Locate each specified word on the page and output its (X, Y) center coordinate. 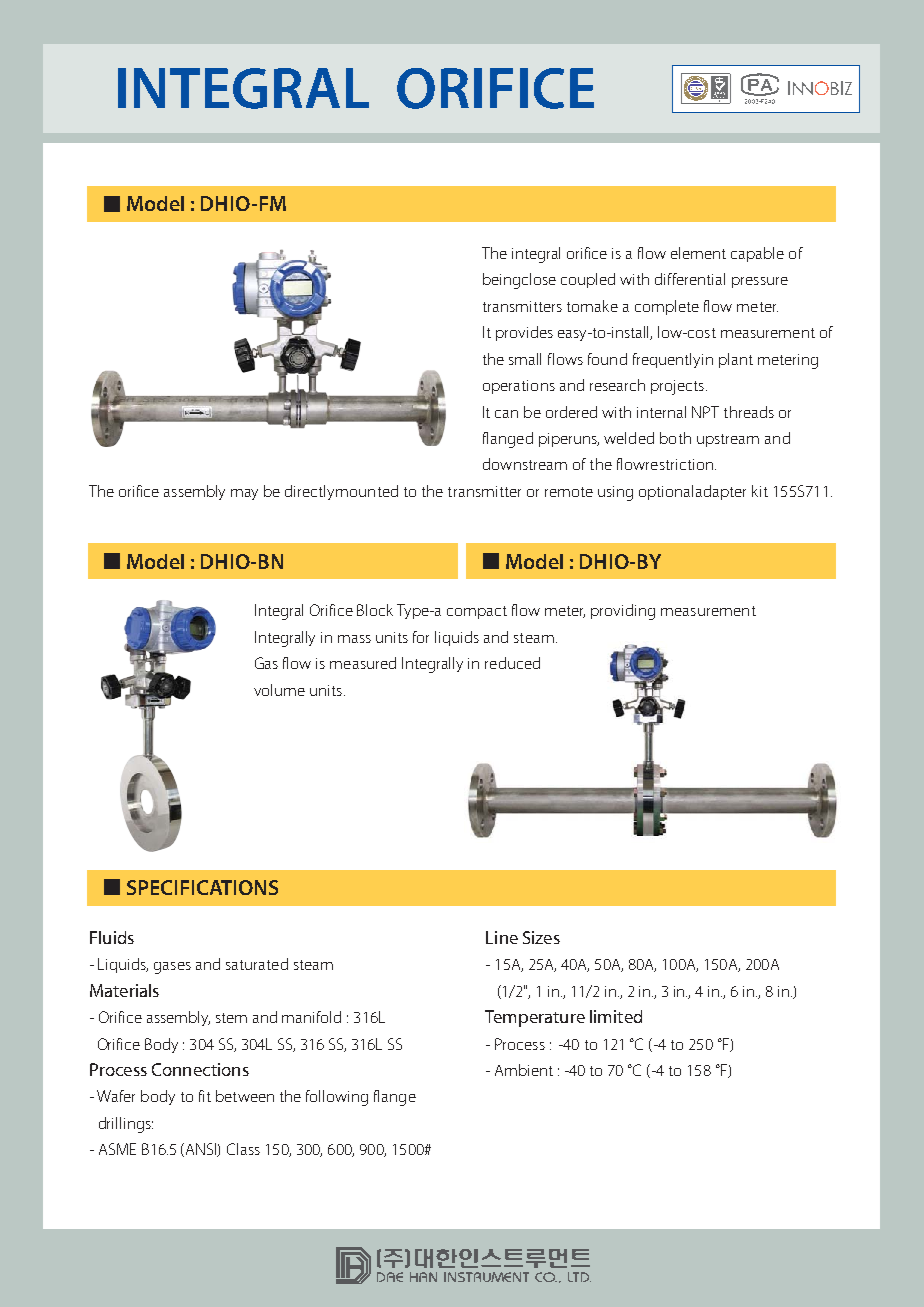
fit (205, 1096)
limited (616, 1016)
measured (363, 663)
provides (524, 333)
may (244, 494)
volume (279, 690)
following (337, 1098)
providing (623, 612)
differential (690, 279)
